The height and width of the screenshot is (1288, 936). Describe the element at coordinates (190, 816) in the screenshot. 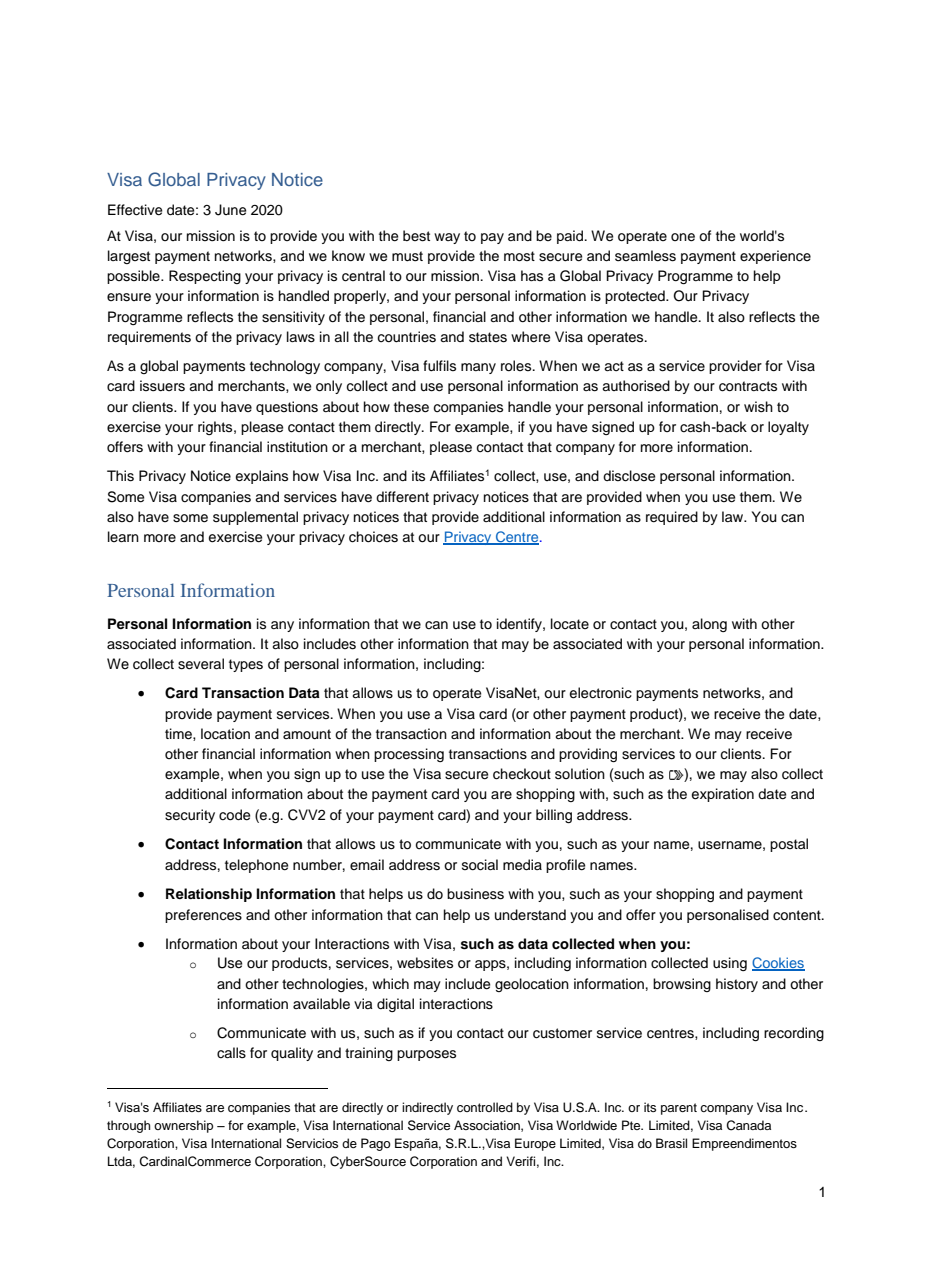

I see `security` at that location.
